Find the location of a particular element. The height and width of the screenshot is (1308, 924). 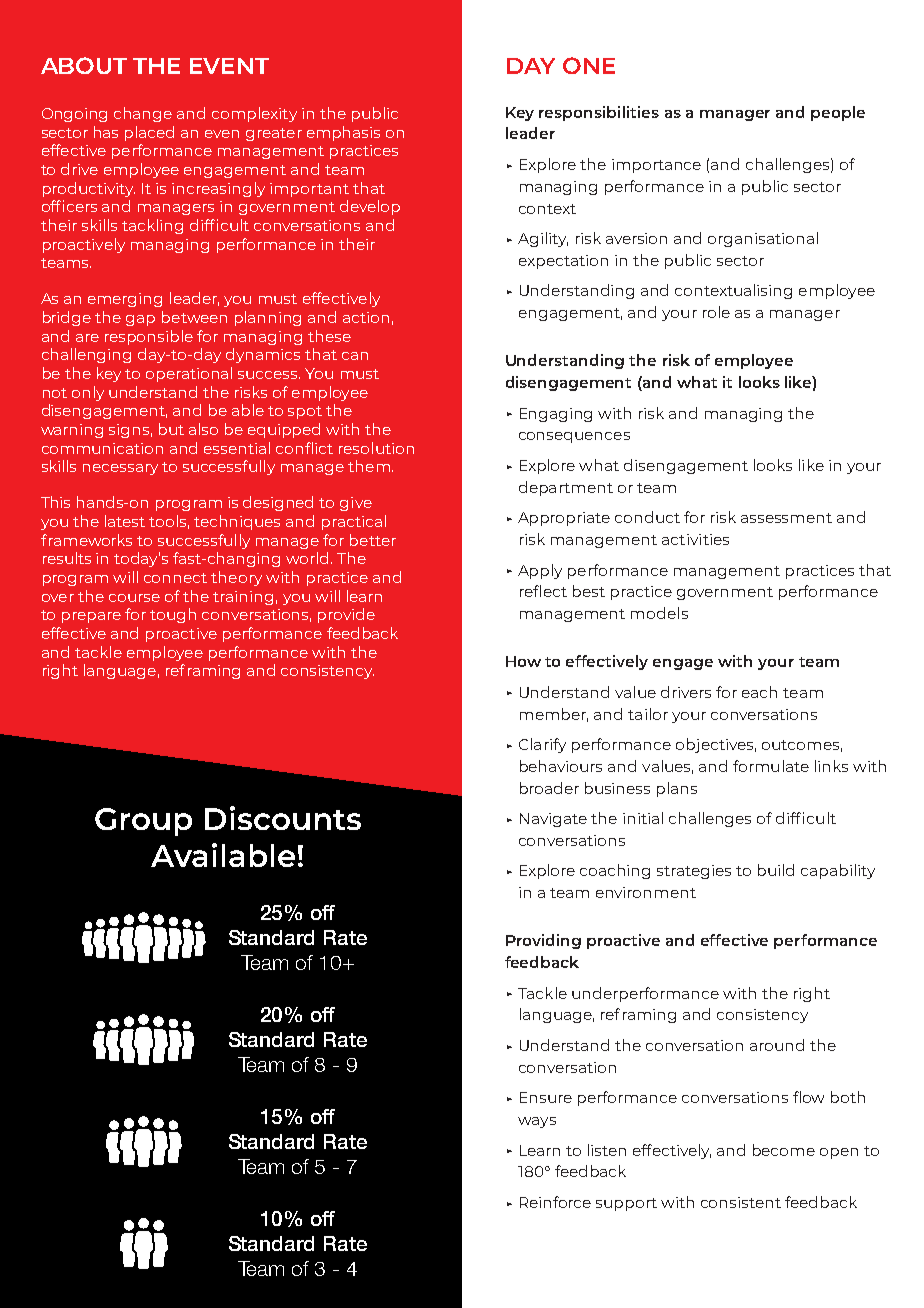

Group is located at coordinates (143, 822).
